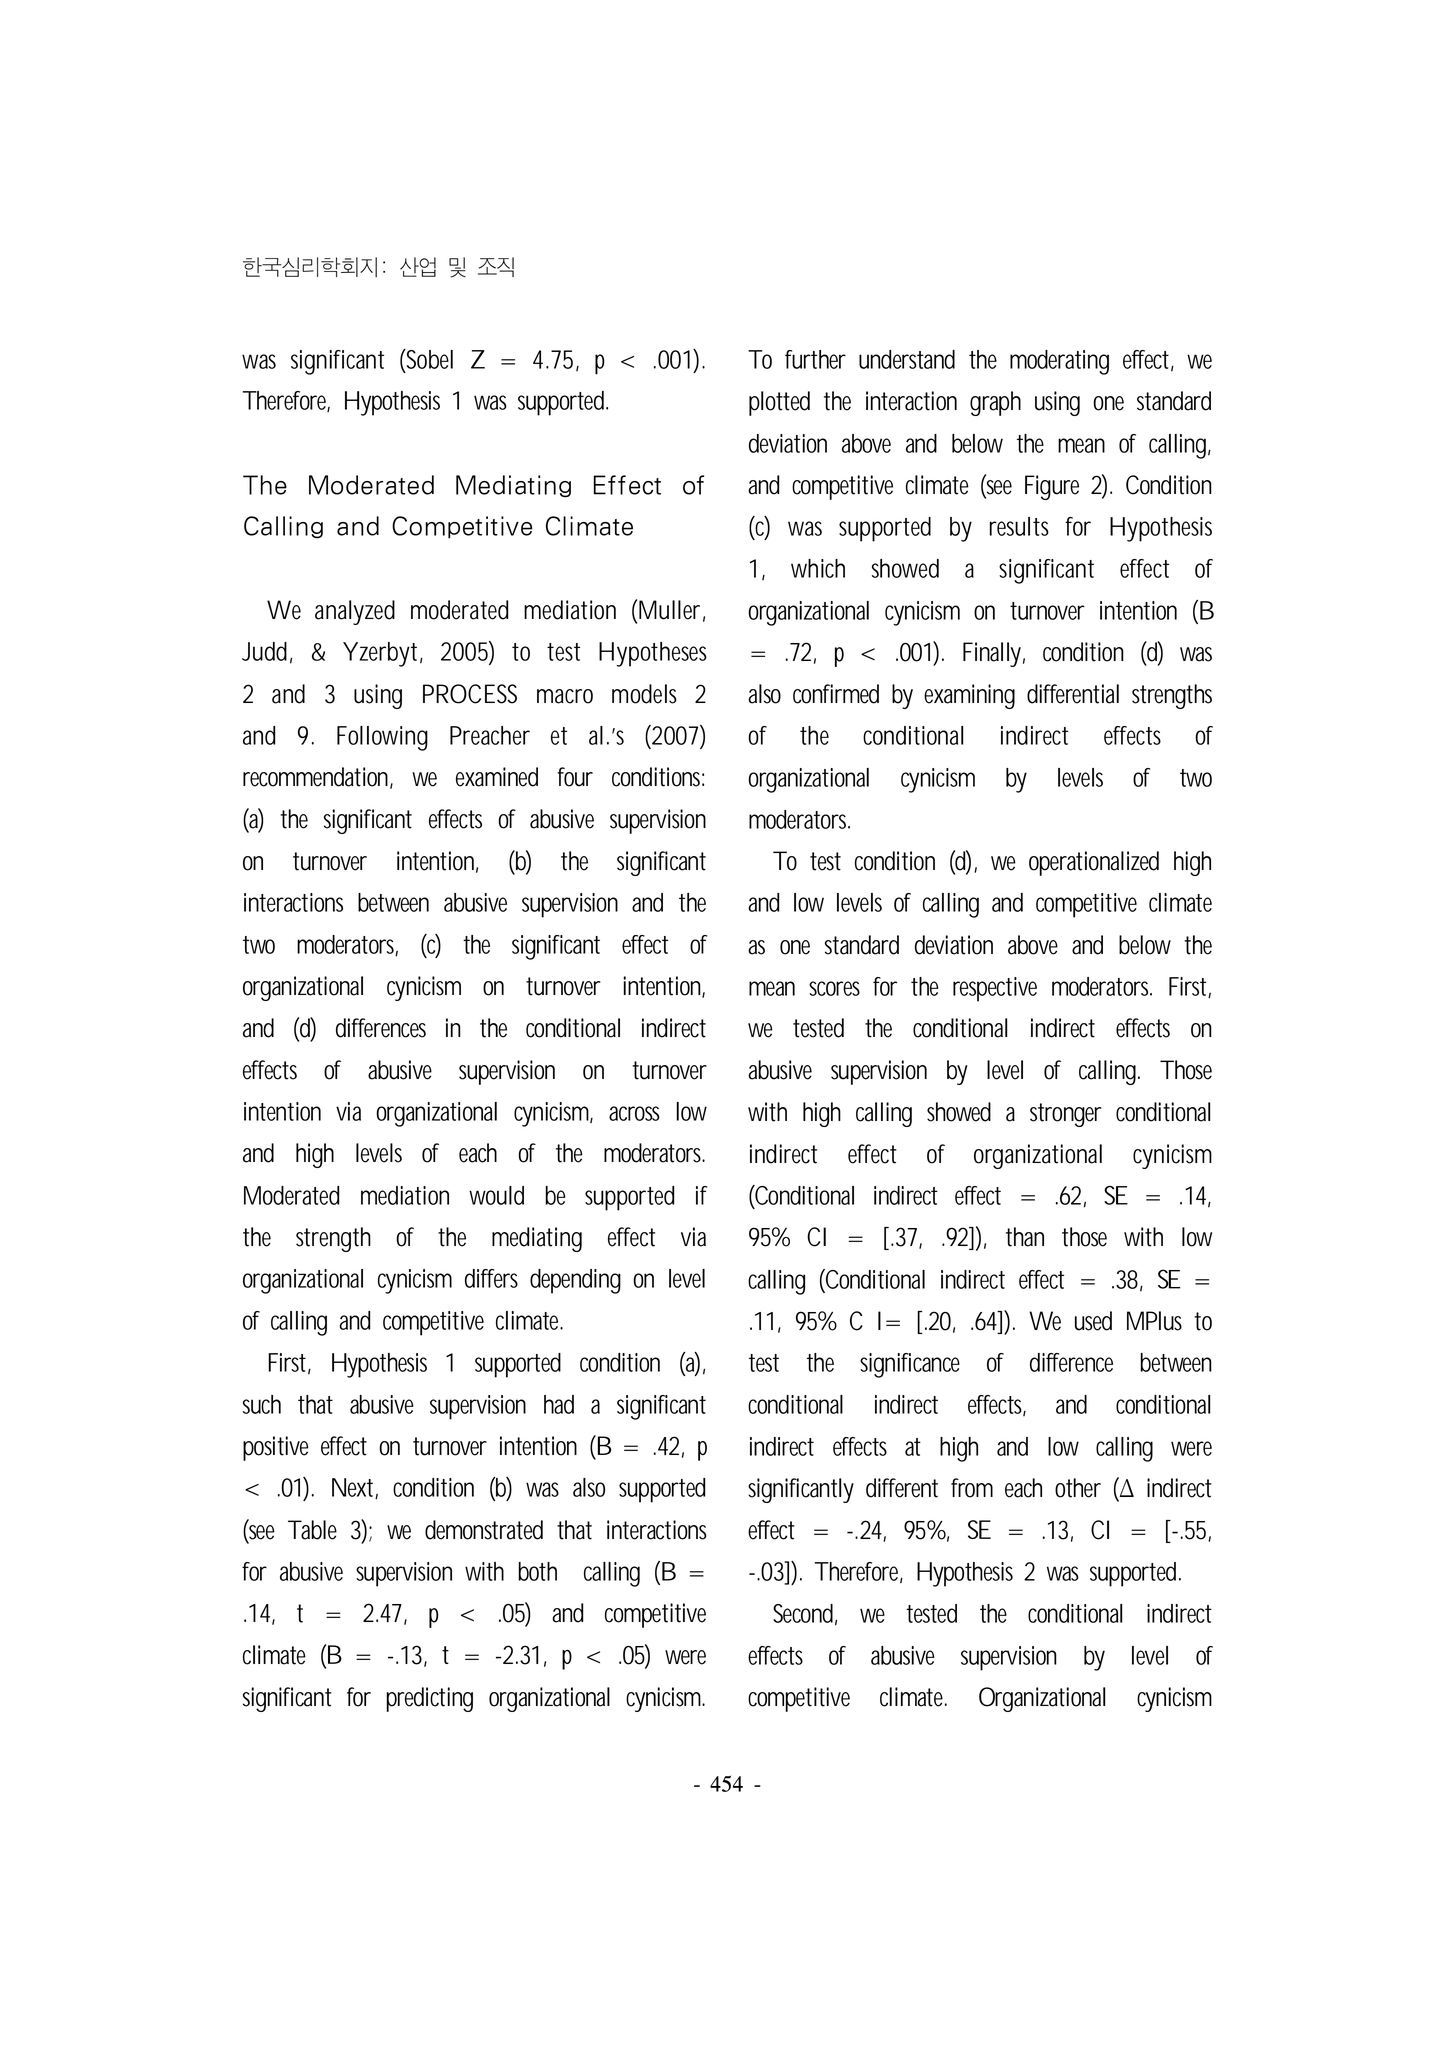  Describe the element at coordinates (496, 1195) in the screenshot. I see `would` at that location.
